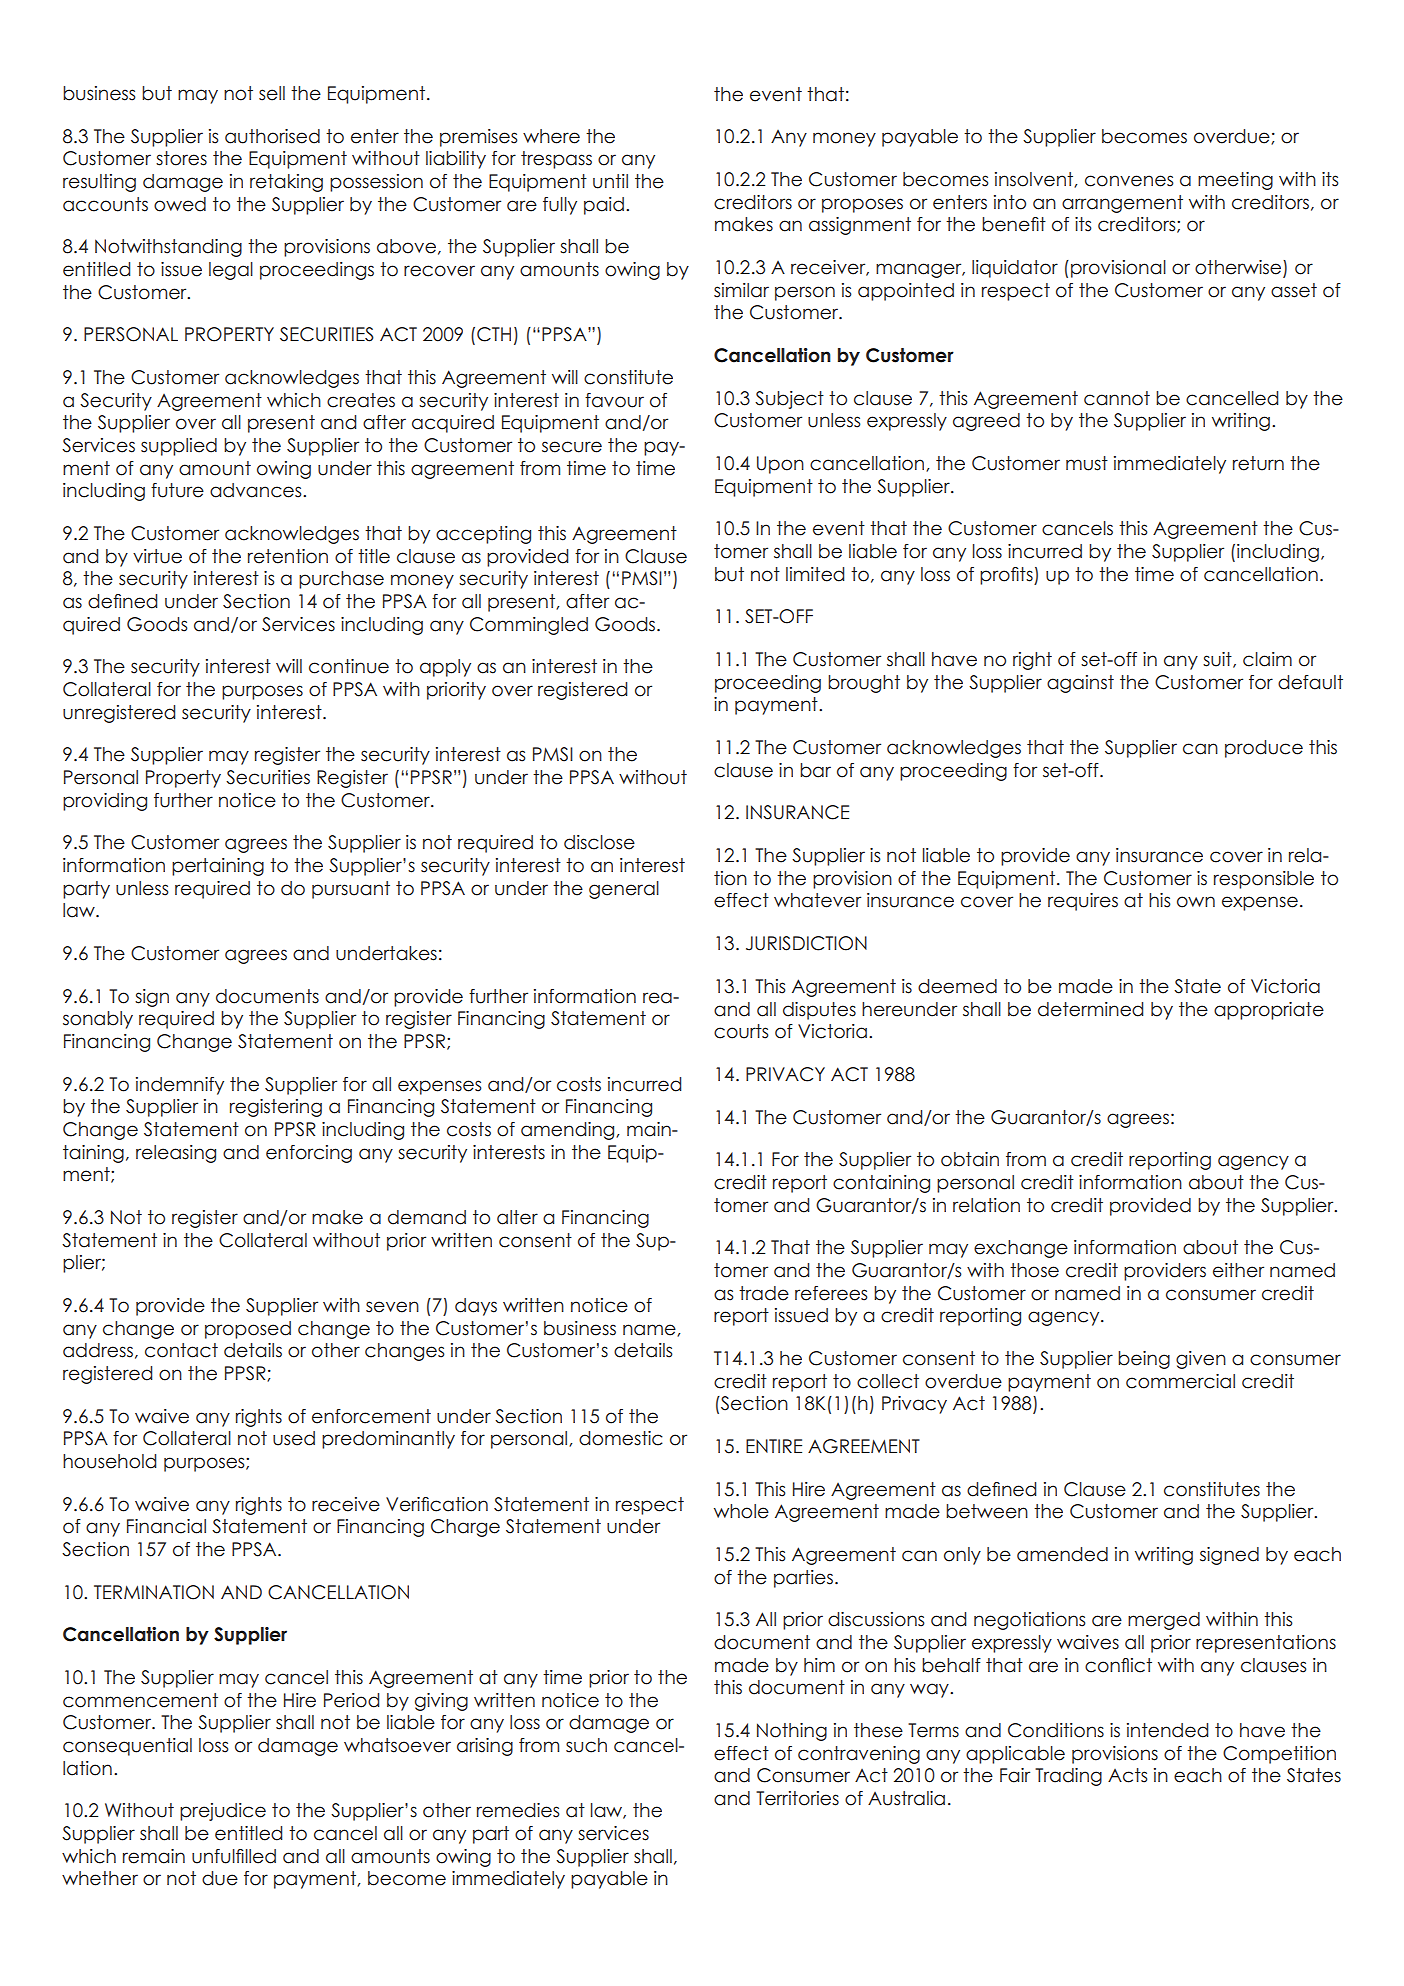 The width and height of the document is (1404, 1986). Describe the element at coordinates (1218, 660) in the document. I see `suit` at that location.
